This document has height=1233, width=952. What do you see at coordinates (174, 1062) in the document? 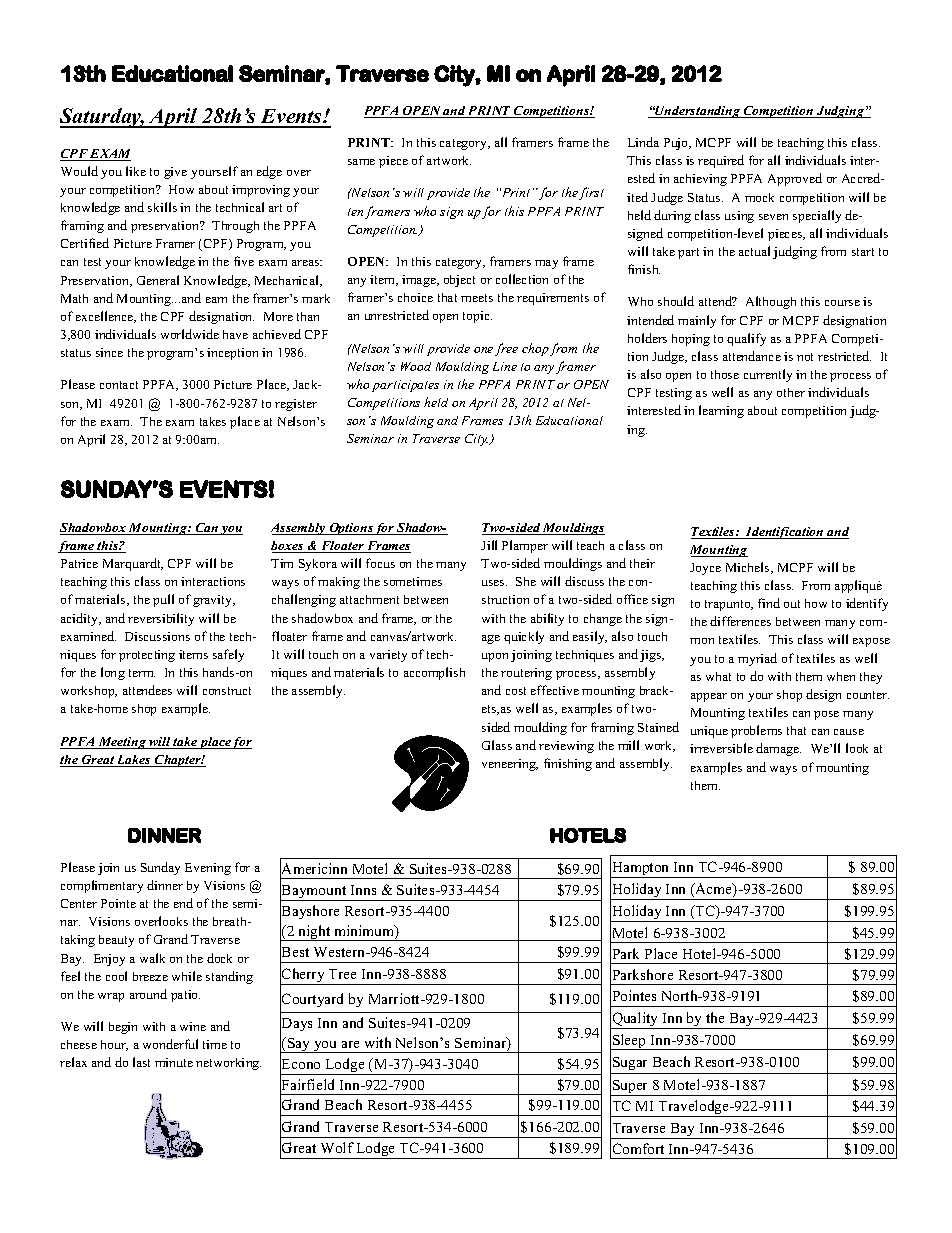
I see `minute` at bounding box center [174, 1062].
